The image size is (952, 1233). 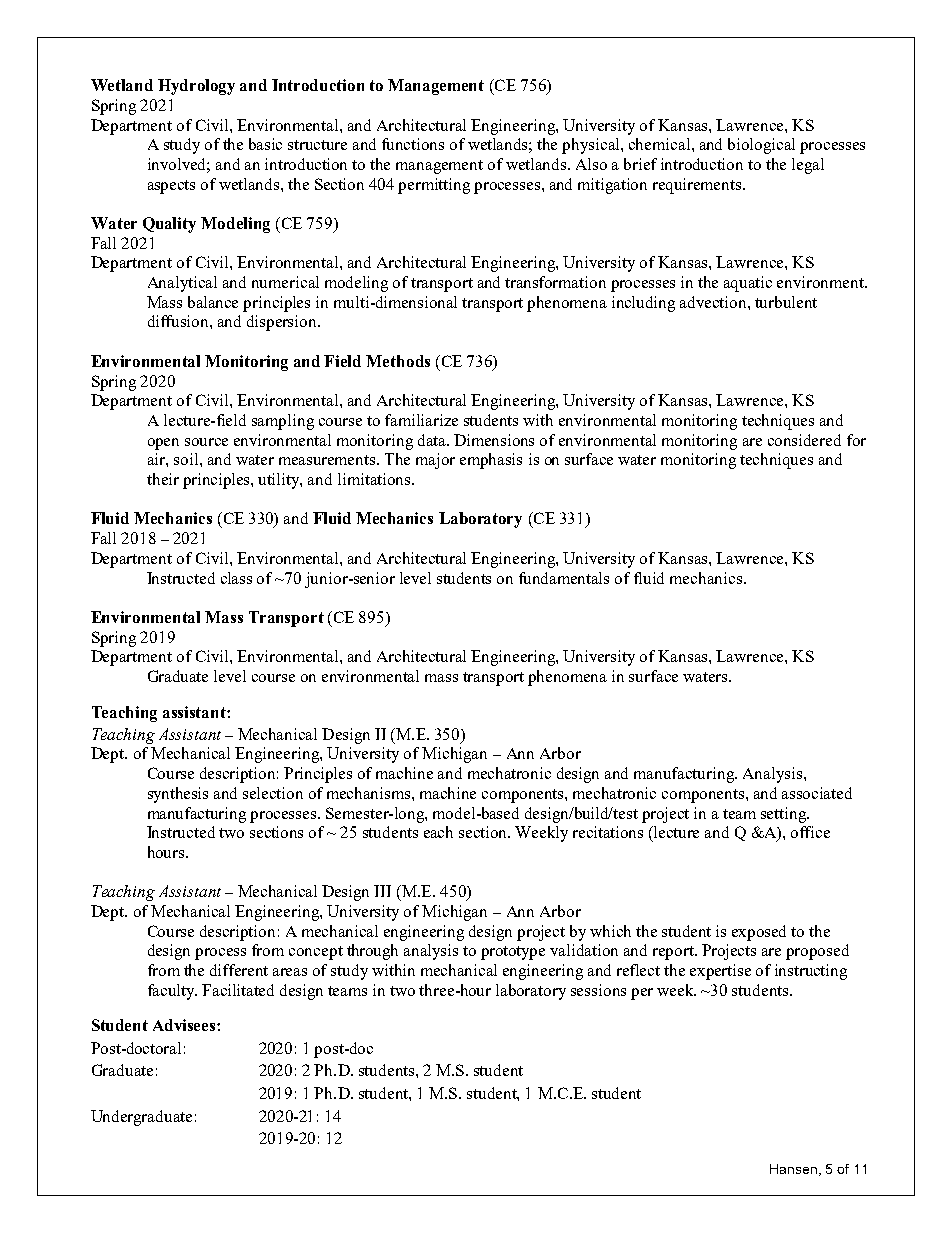 I want to click on prototype, so click(x=513, y=953).
